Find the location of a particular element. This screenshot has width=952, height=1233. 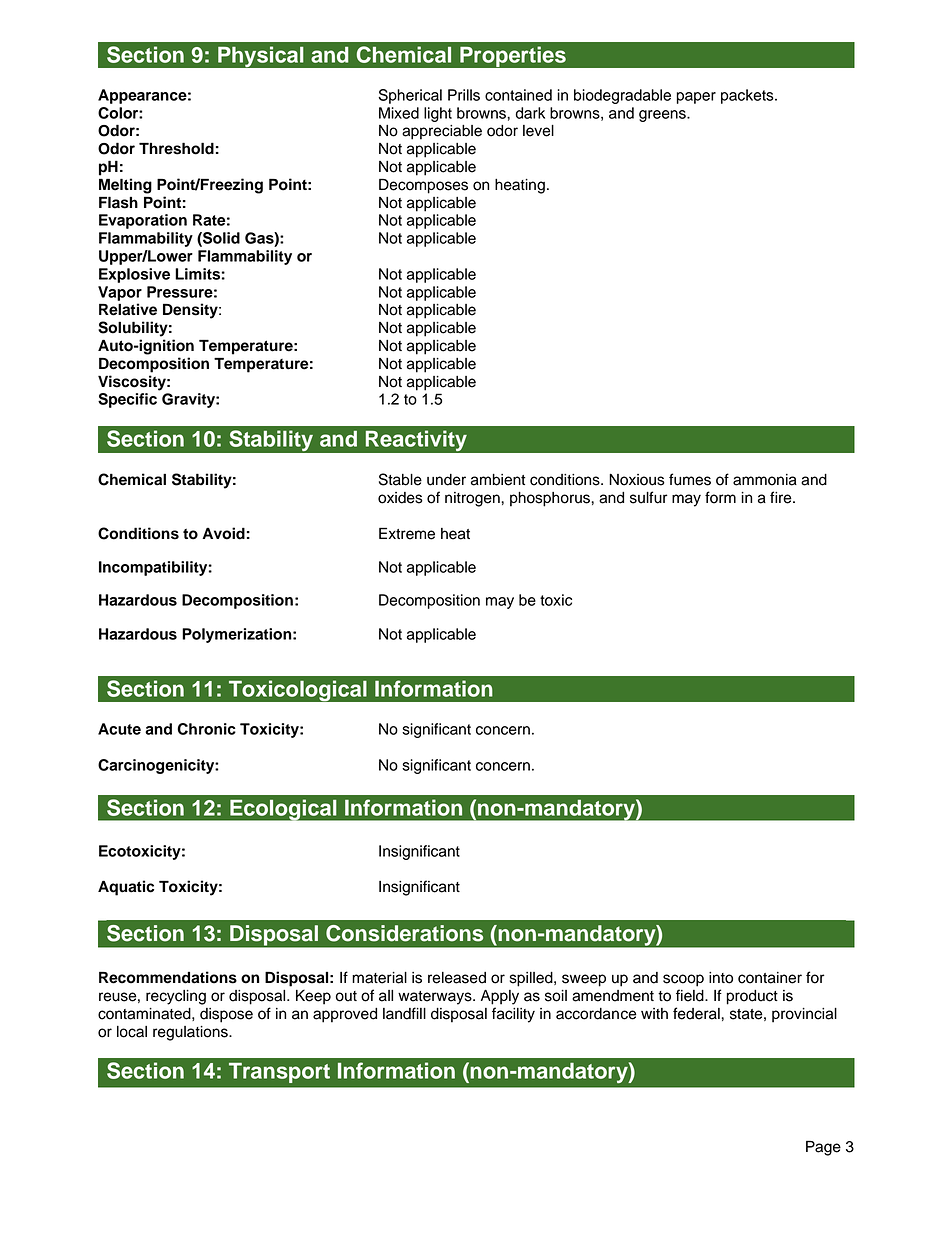

Extreme is located at coordinates (407, 533).
